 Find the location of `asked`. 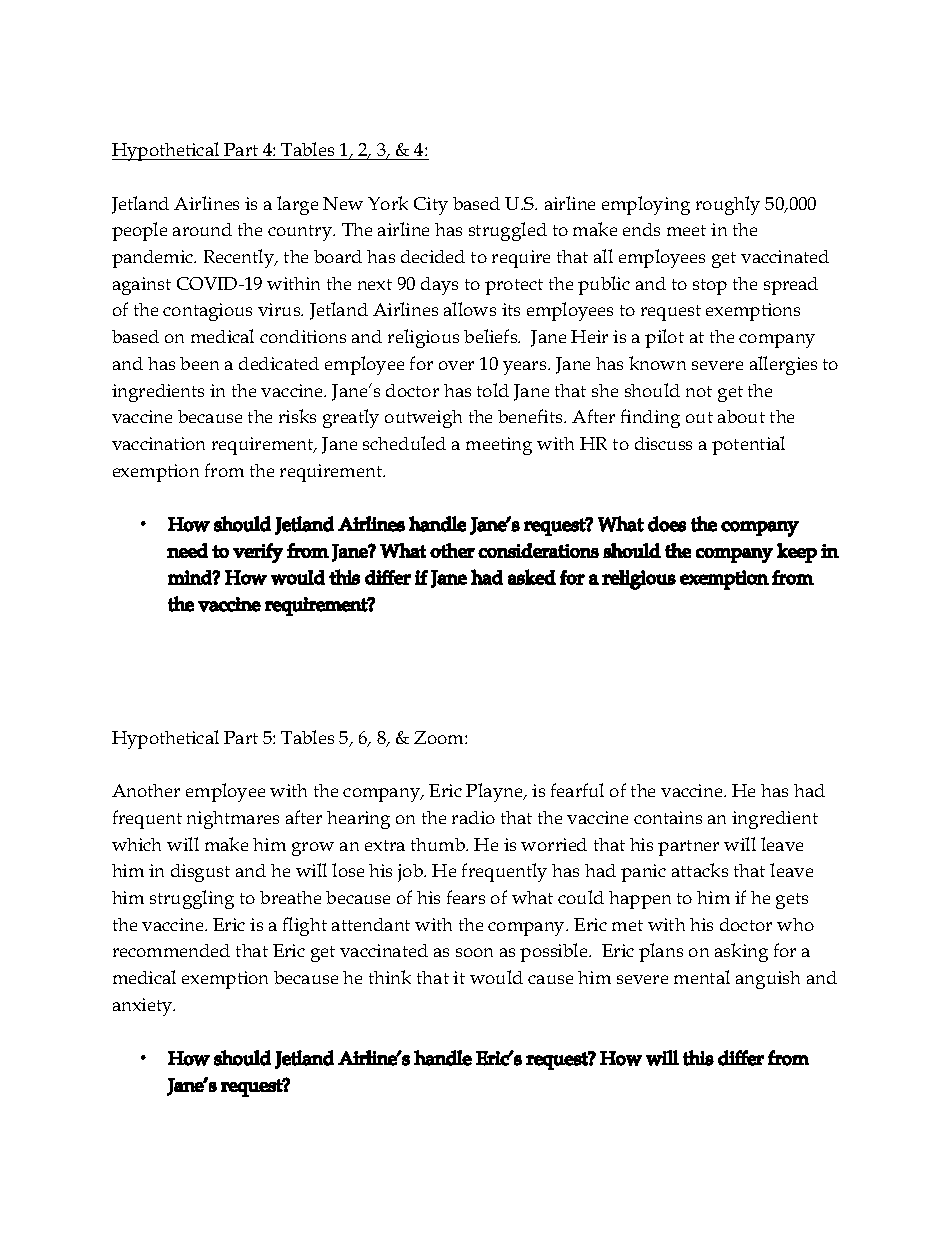

asked is located at coordinates (532, 577).
